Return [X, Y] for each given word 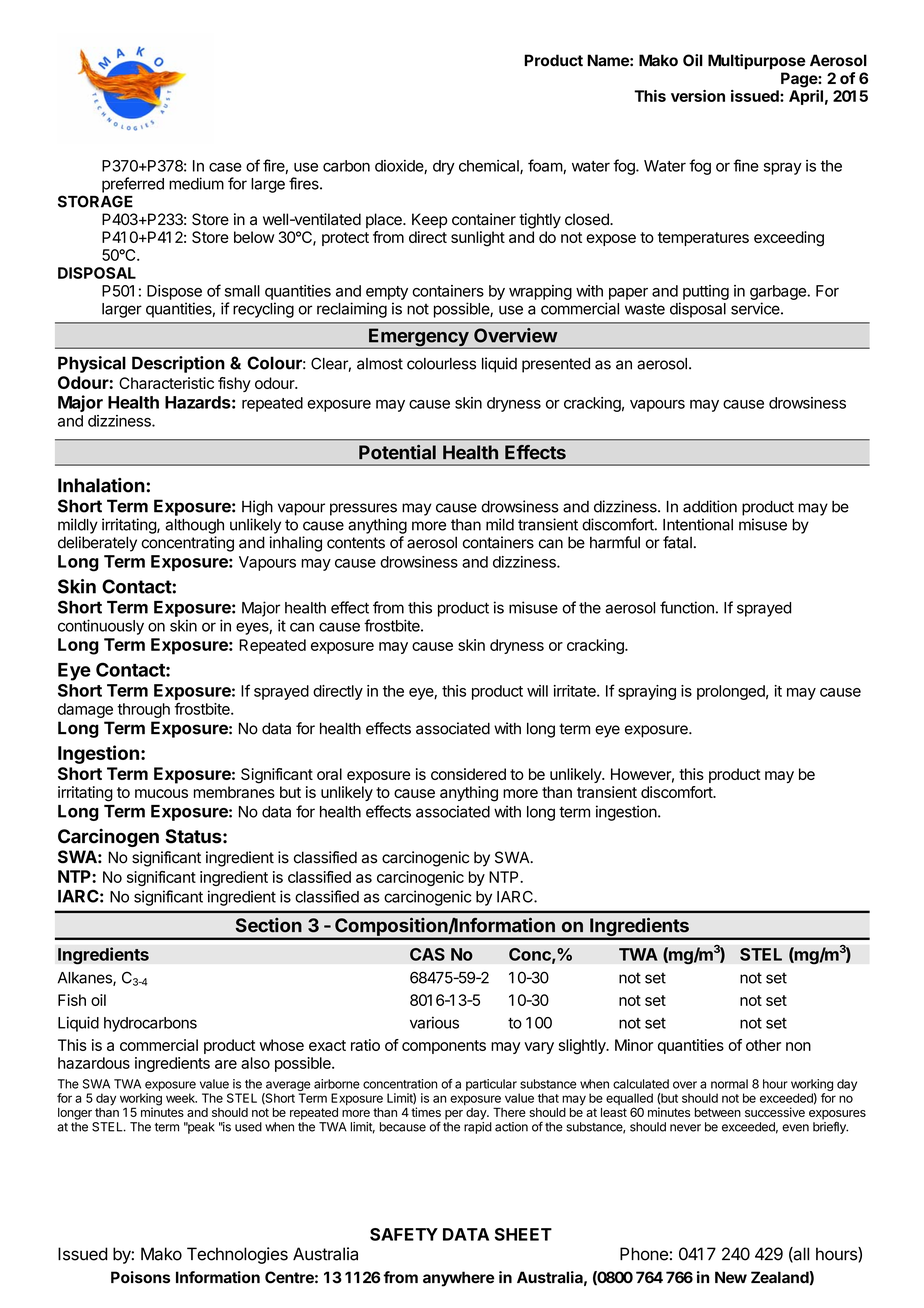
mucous [161, 793]
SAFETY [404, 1234]
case [225, 167]
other [763, 1045]
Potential [397, 452]
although [194, 526]
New [731, 1277]
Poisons [140, 1277]
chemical [490, 167]
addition [710, 506]
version [698, 96]
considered [468, 774]
